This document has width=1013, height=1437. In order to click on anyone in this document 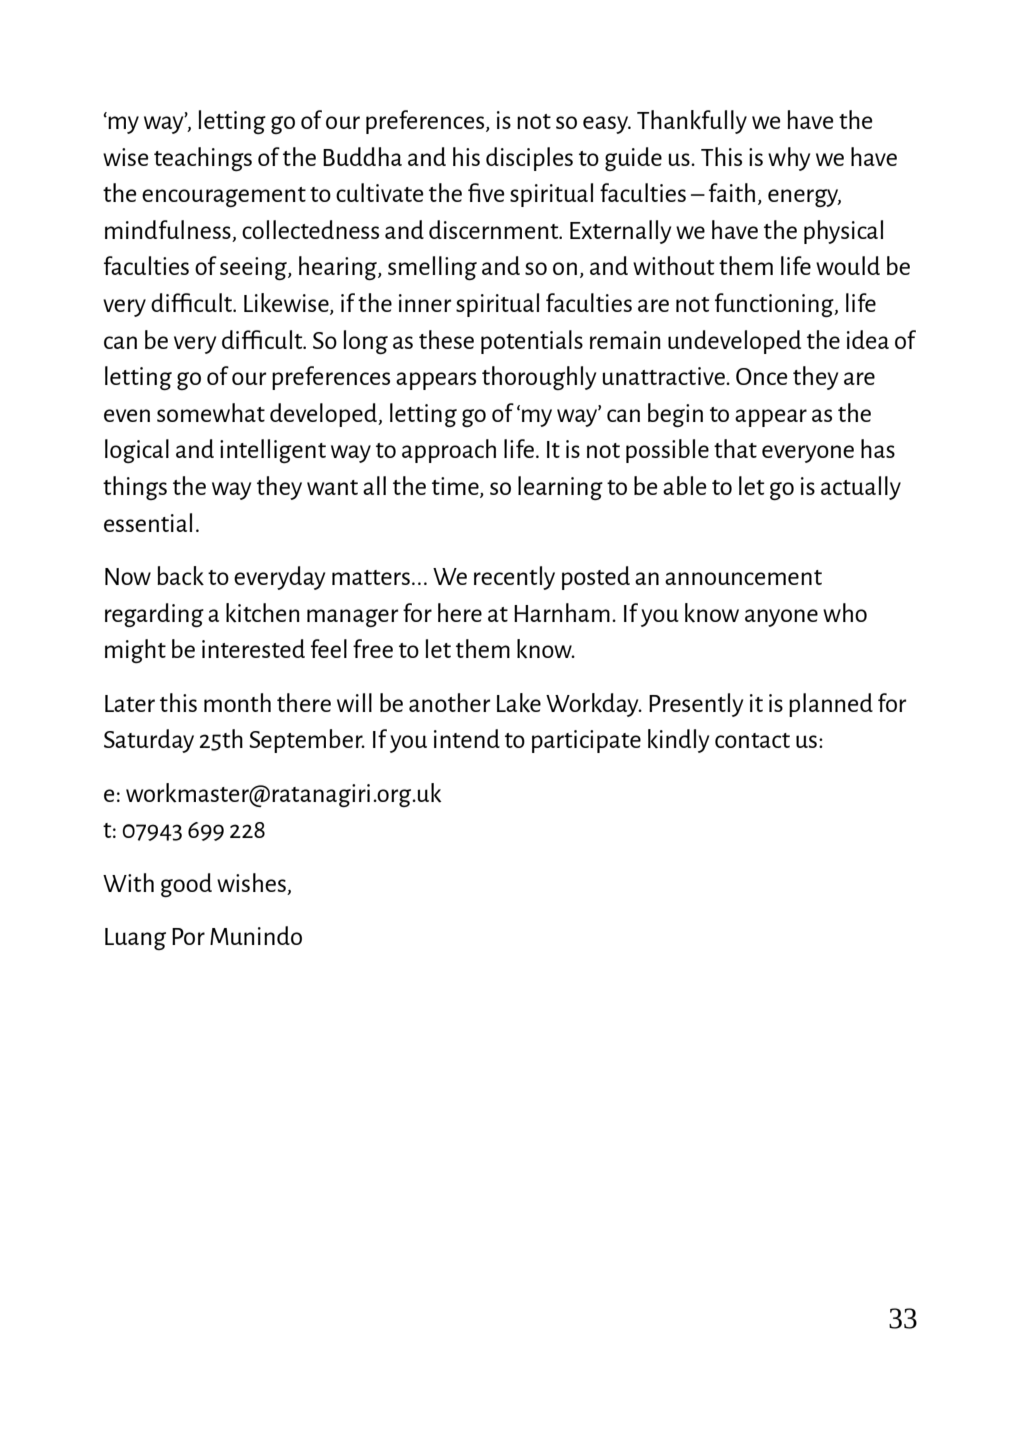, I will do `click(781, 618)`.
